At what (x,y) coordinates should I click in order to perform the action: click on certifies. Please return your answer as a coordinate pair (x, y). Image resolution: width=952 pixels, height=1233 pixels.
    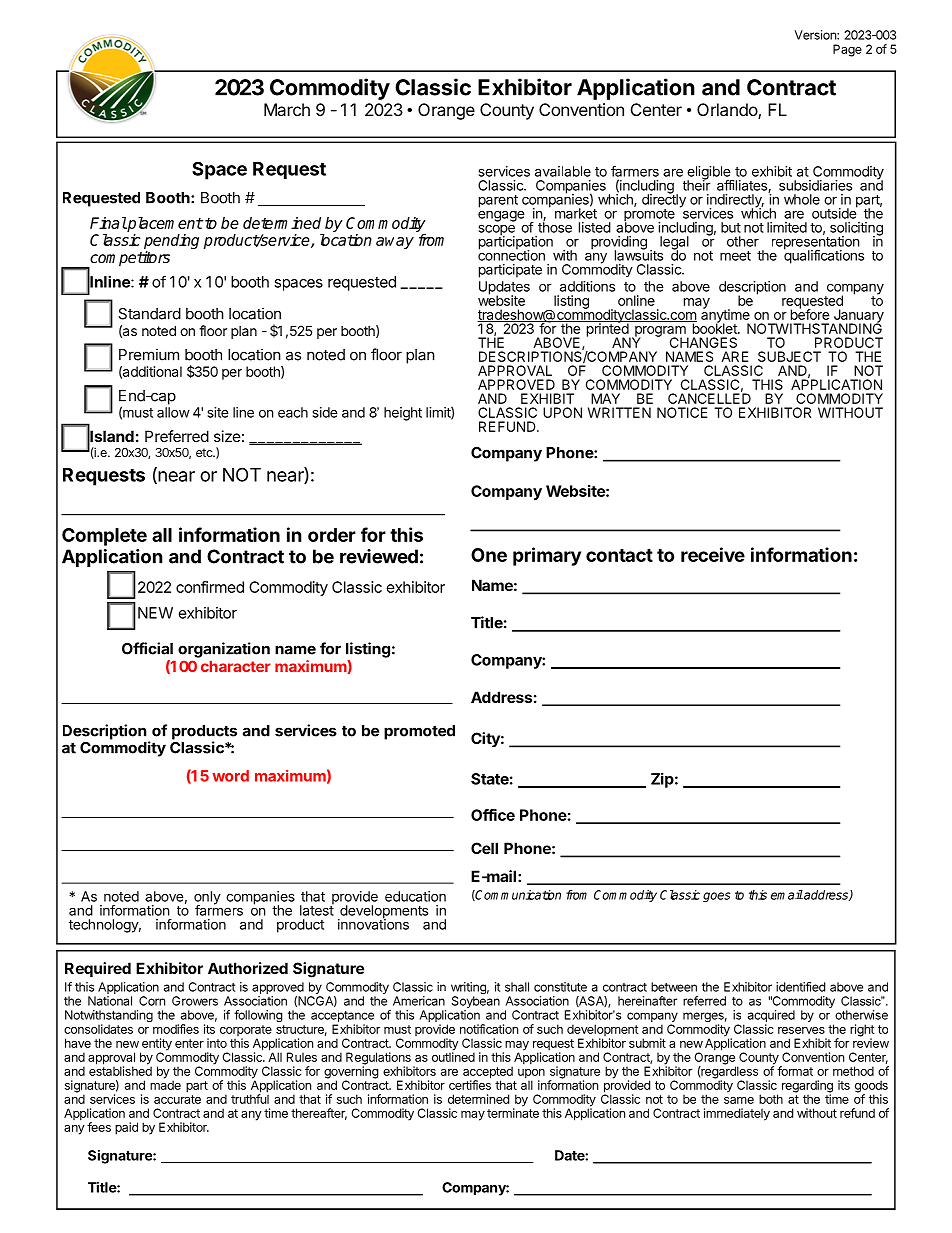
    Looking at the image, I should click on (470, 1084).
